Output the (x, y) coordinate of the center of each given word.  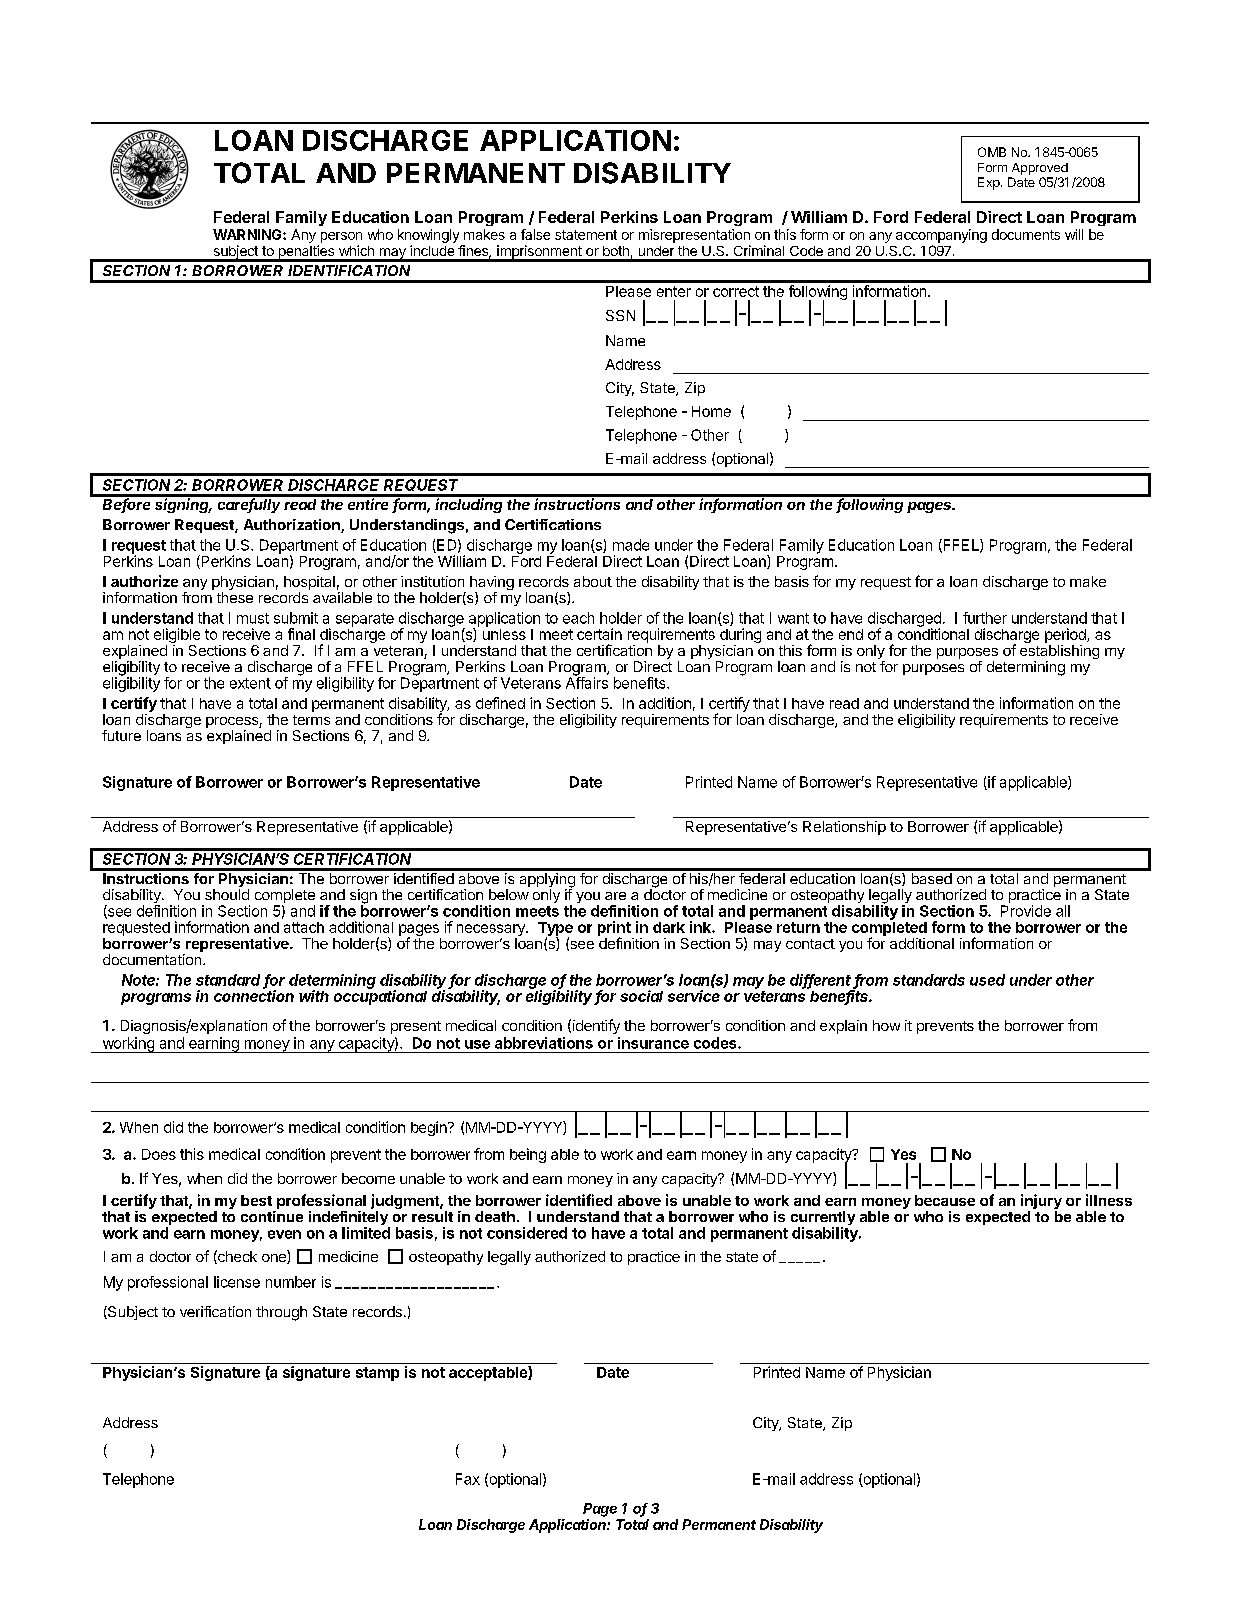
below (509, 894)
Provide (1026, 911)
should (227, 894)
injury (1041, 1203)
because (945, 1200)
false (535, 234)
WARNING (248, 234)
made (631, 545)
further (985, 618)
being (528, 1155)
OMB (992, 152)
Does (159, 1154)
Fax (468, 1479)
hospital (309, 584)
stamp (377, 1374)
